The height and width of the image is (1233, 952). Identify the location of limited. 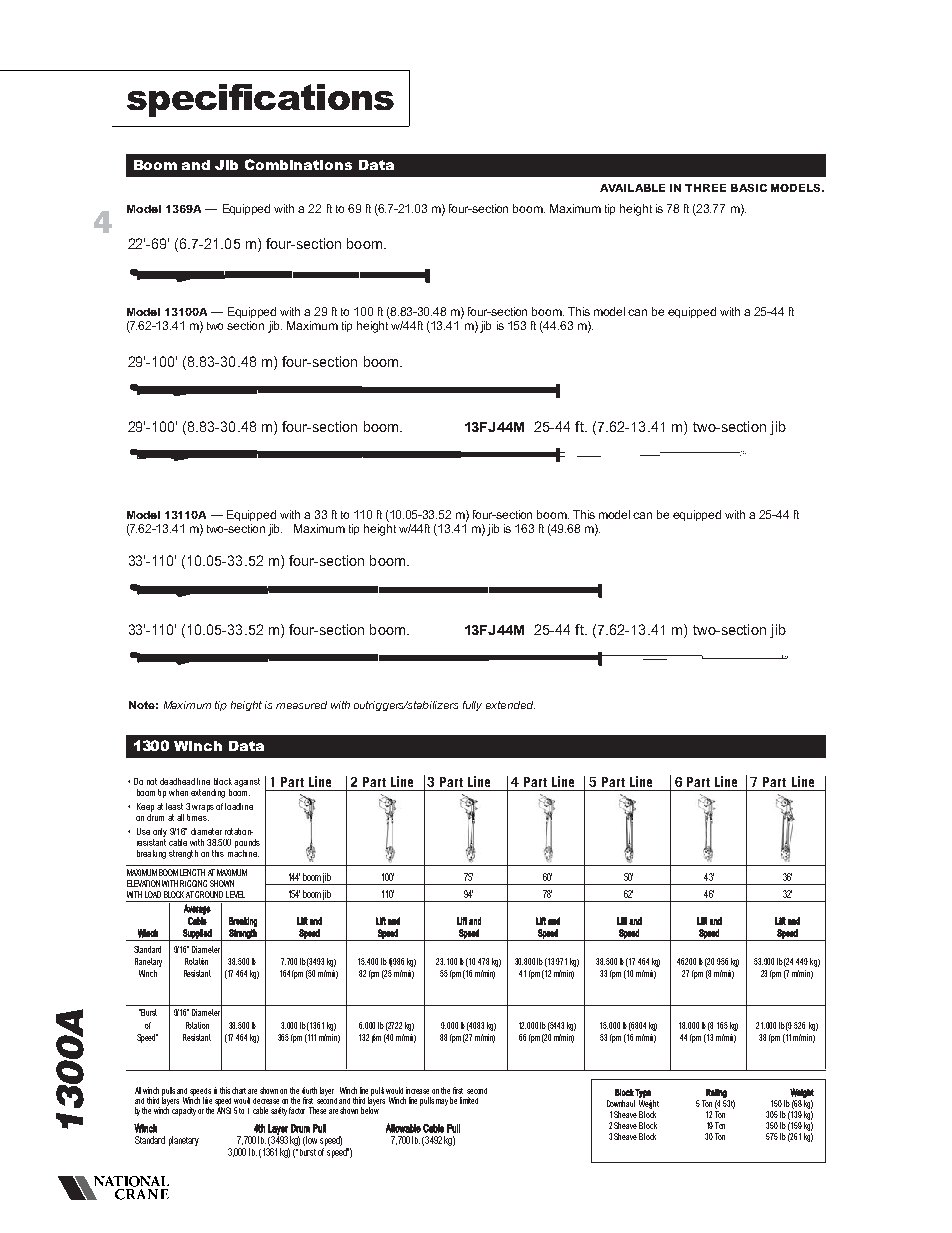
(469, 1100).
